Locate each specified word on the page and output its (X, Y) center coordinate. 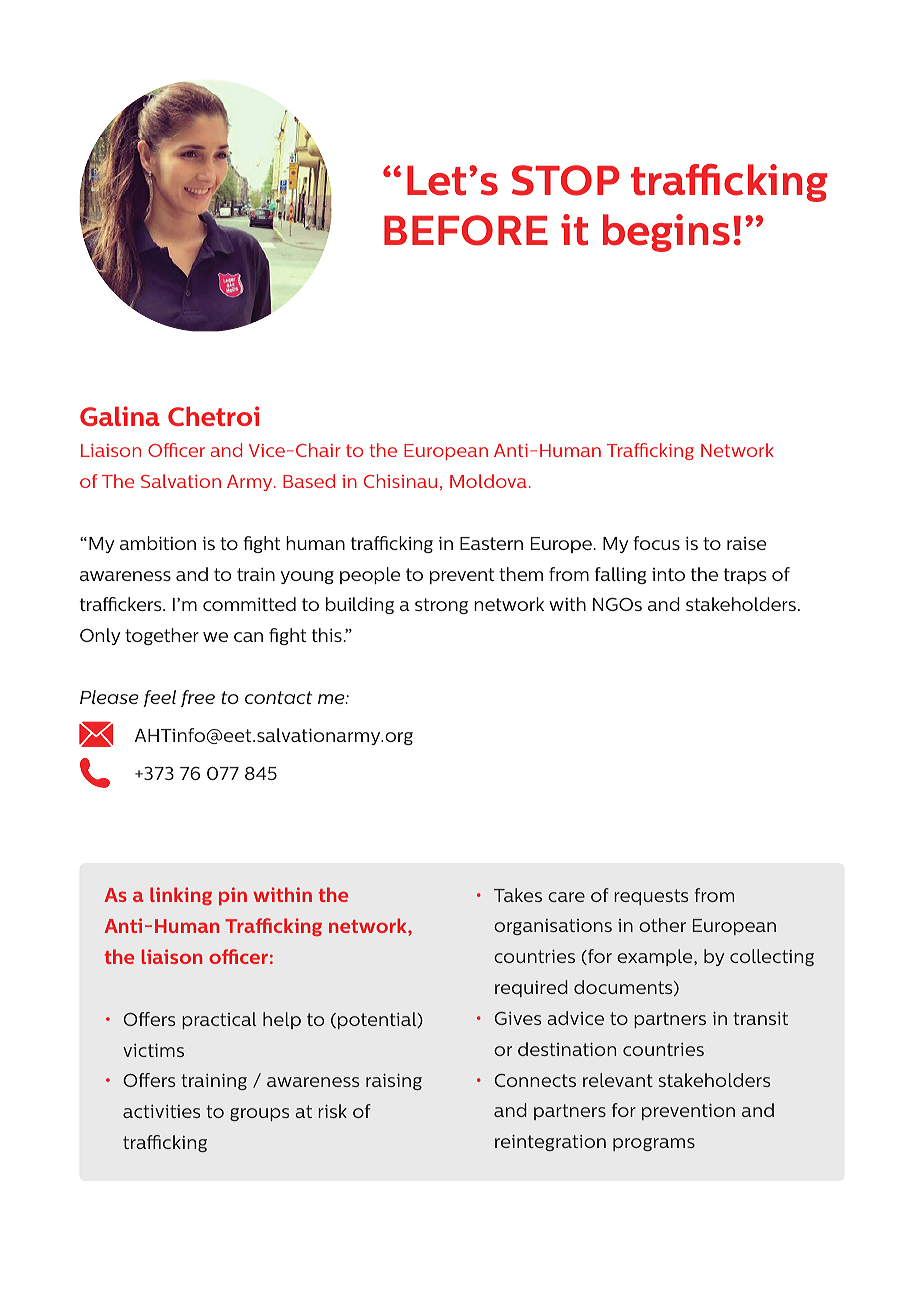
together (162, 636)
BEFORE (466, 230)
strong (441, 606)
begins (666, 233)
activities (162, 1111)
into (668, 574)
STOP (565, 180)
